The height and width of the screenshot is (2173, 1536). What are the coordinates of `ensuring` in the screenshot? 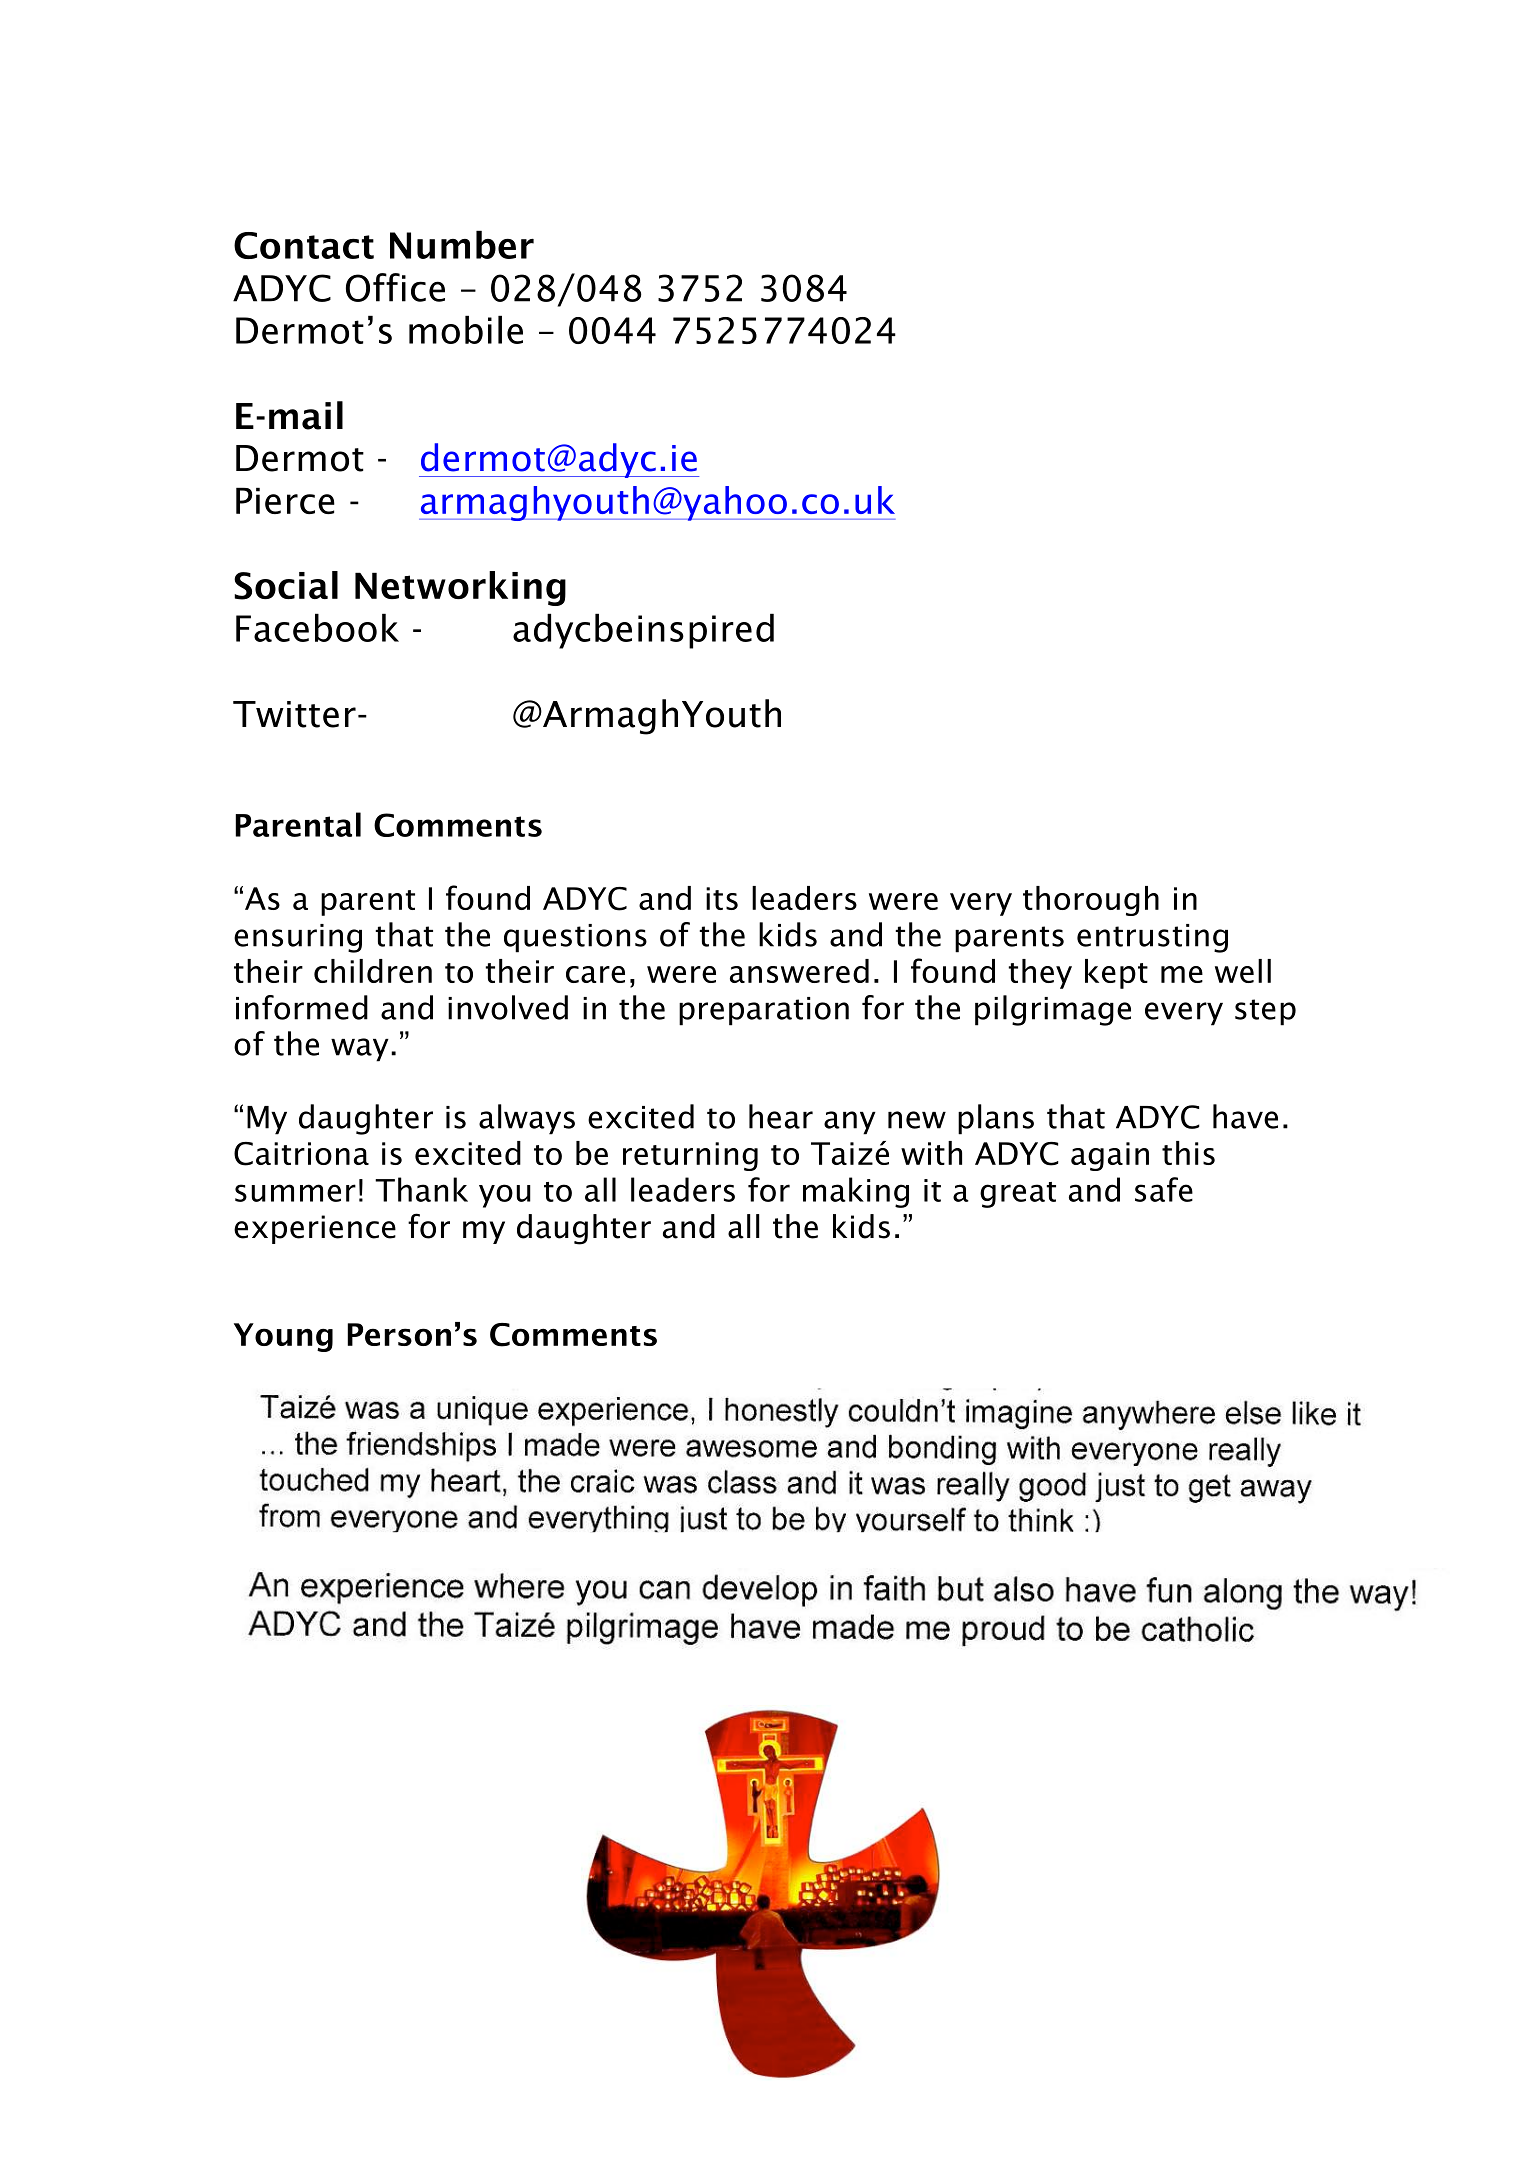 It's located at (298, 938).
